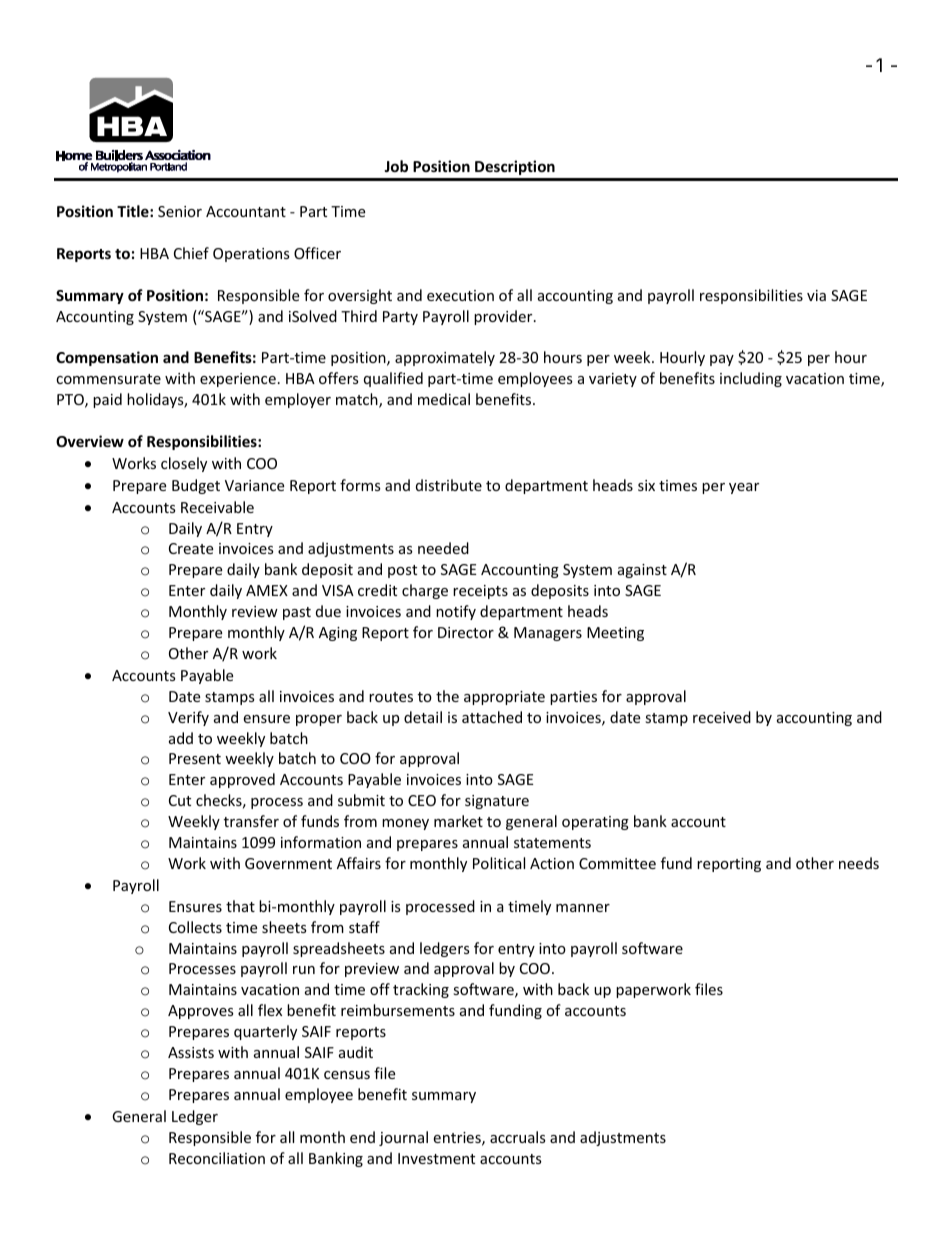 The image size is (952, 1233). What do you see at coordinates (744, 488) in the image?
I see `year` at bounding box center [744, 488].
